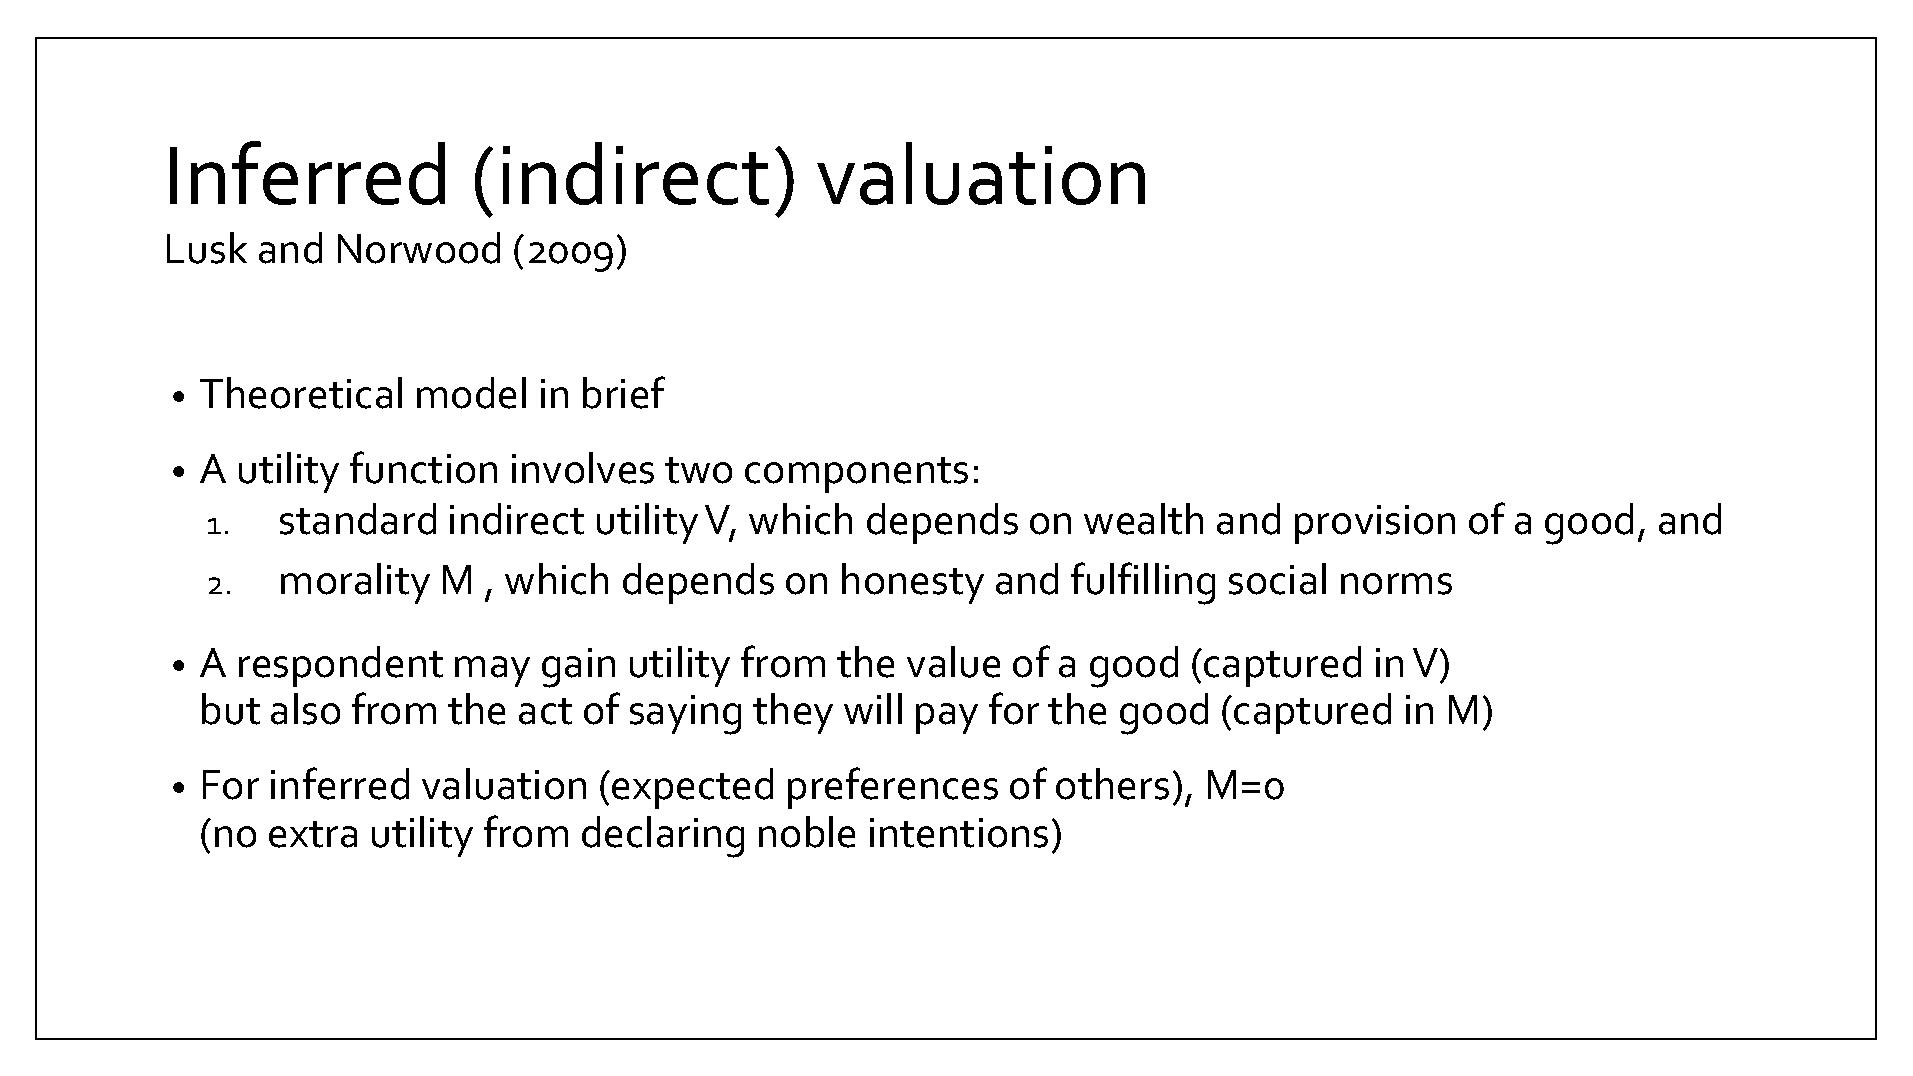 The height and width of the document is (1076, 1913). I want to click on brief, so click(624, 392).
